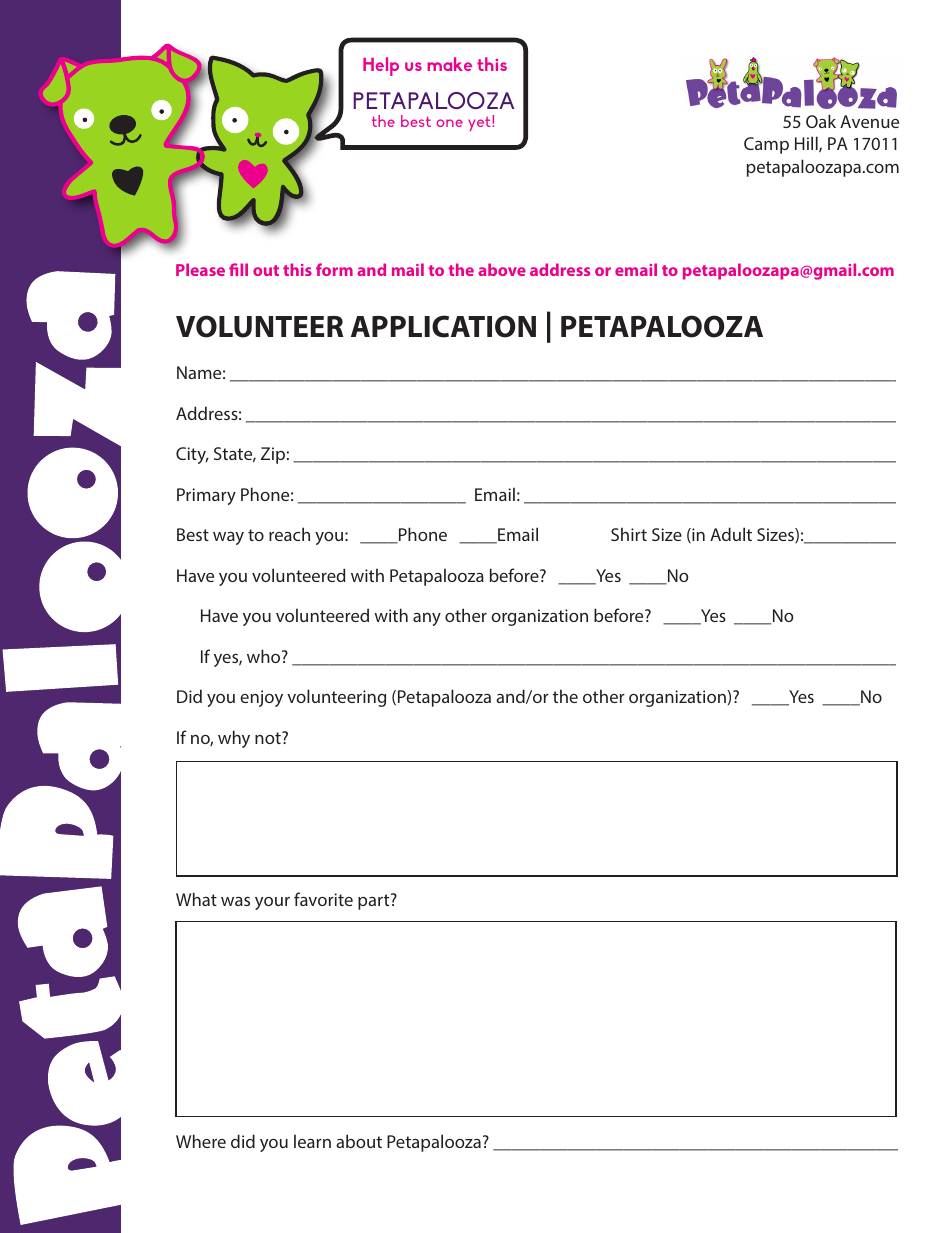  Describe the element at coordinates (238, 269) in the image. I see `fill` at that location.
